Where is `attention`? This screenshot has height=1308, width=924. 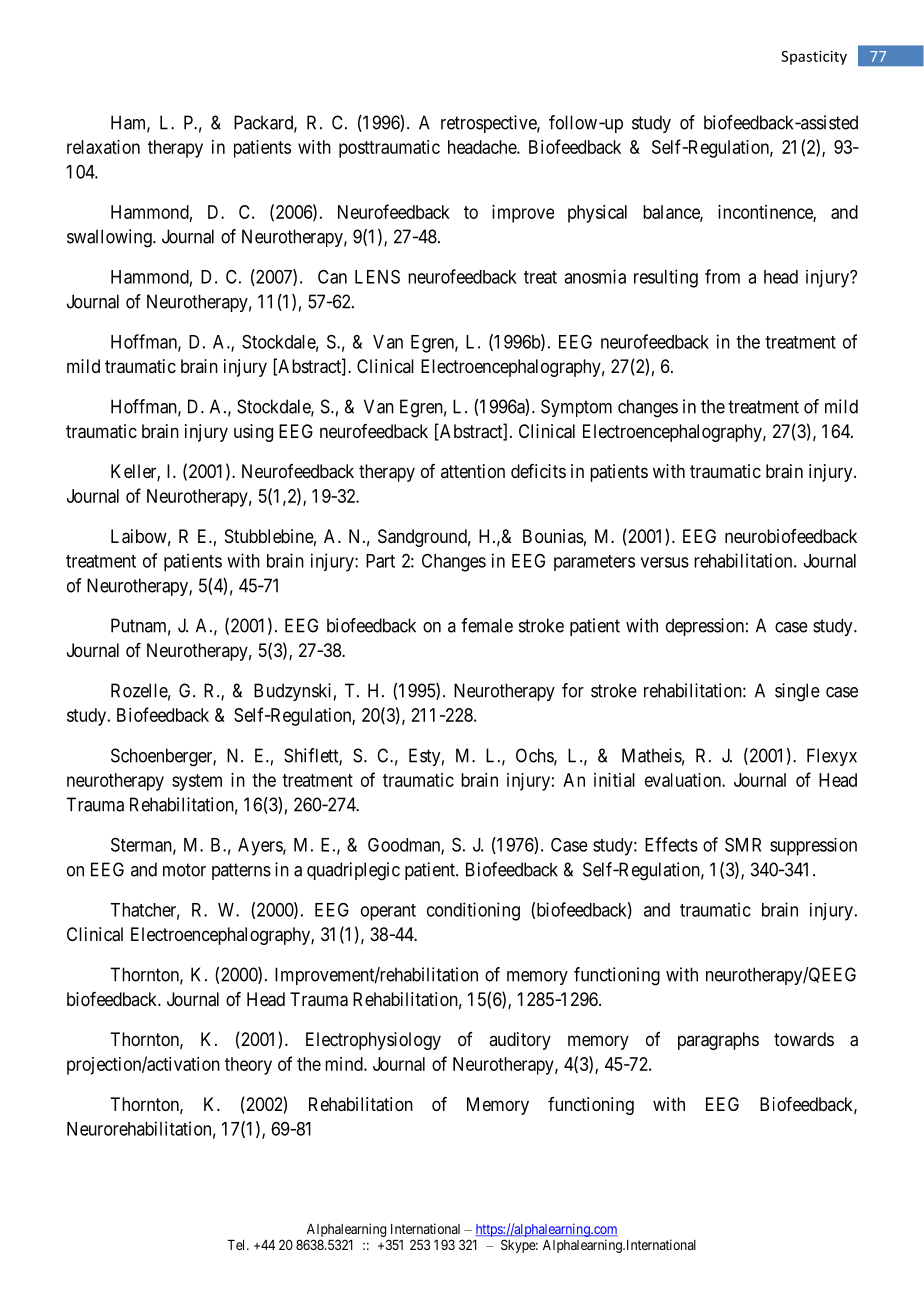
attention is located at coordinates (473, 471).
